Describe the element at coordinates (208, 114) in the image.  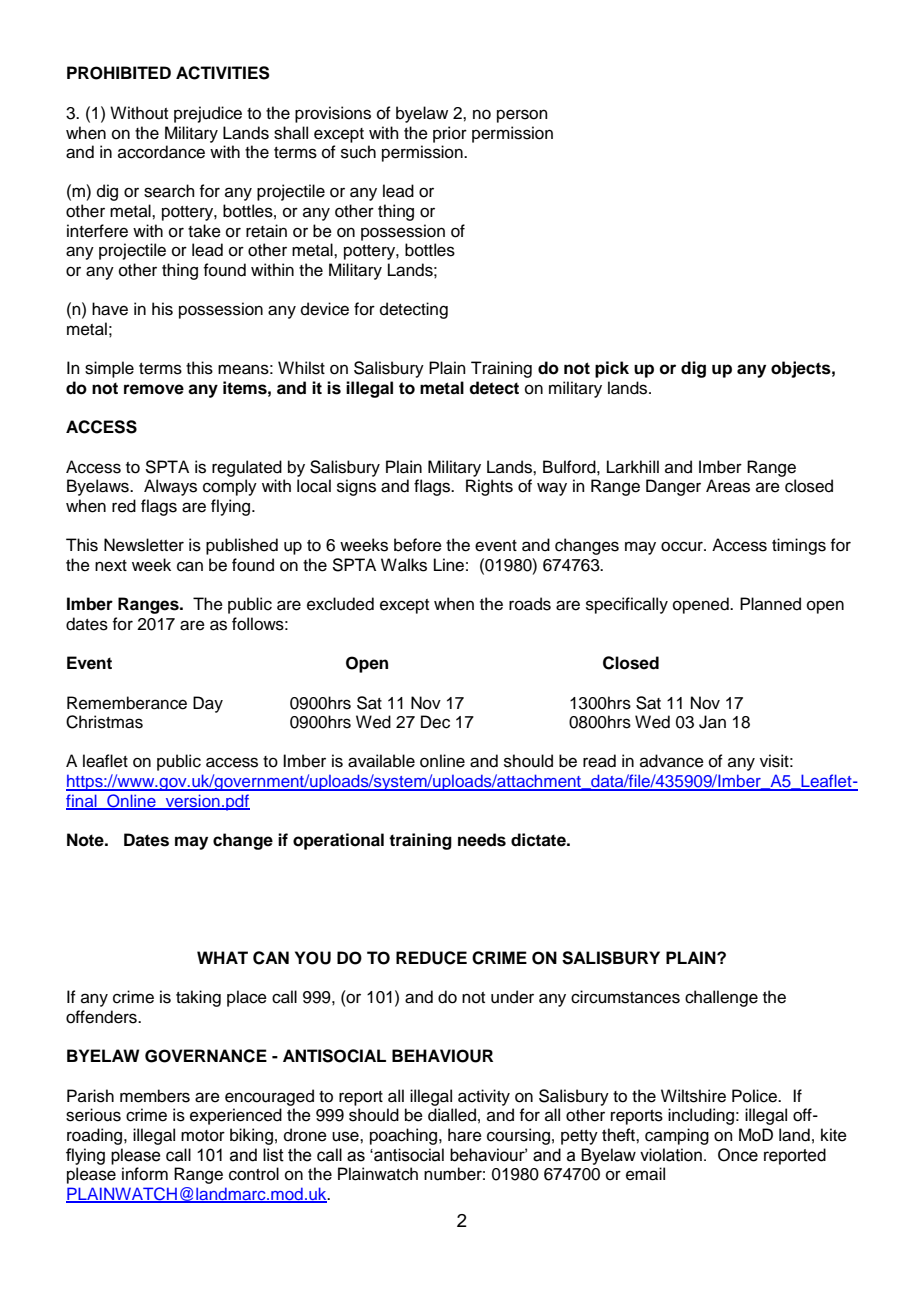
I see `prejudice` at that location.
